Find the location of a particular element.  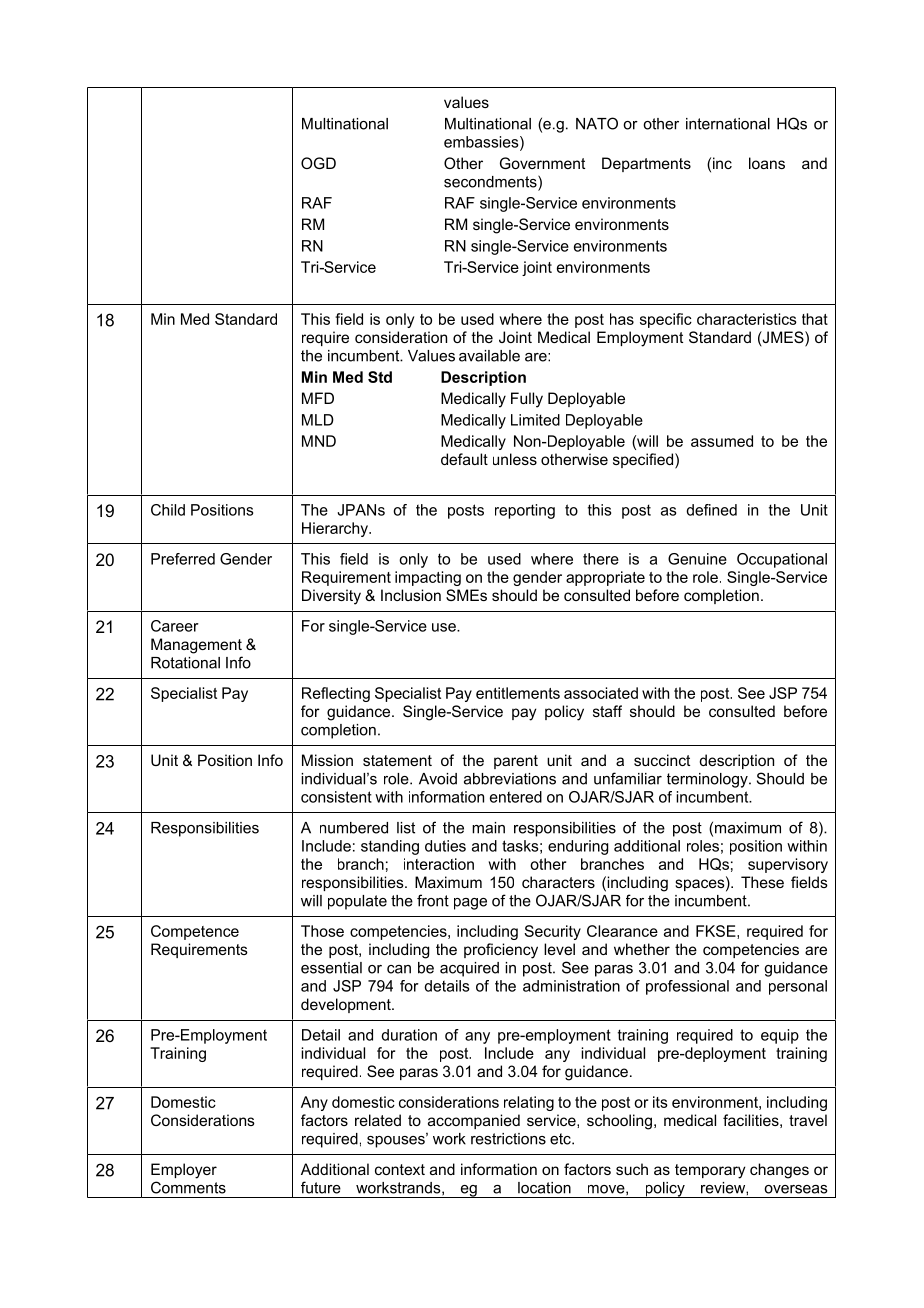

Child is located at coordinates (168, 510).
